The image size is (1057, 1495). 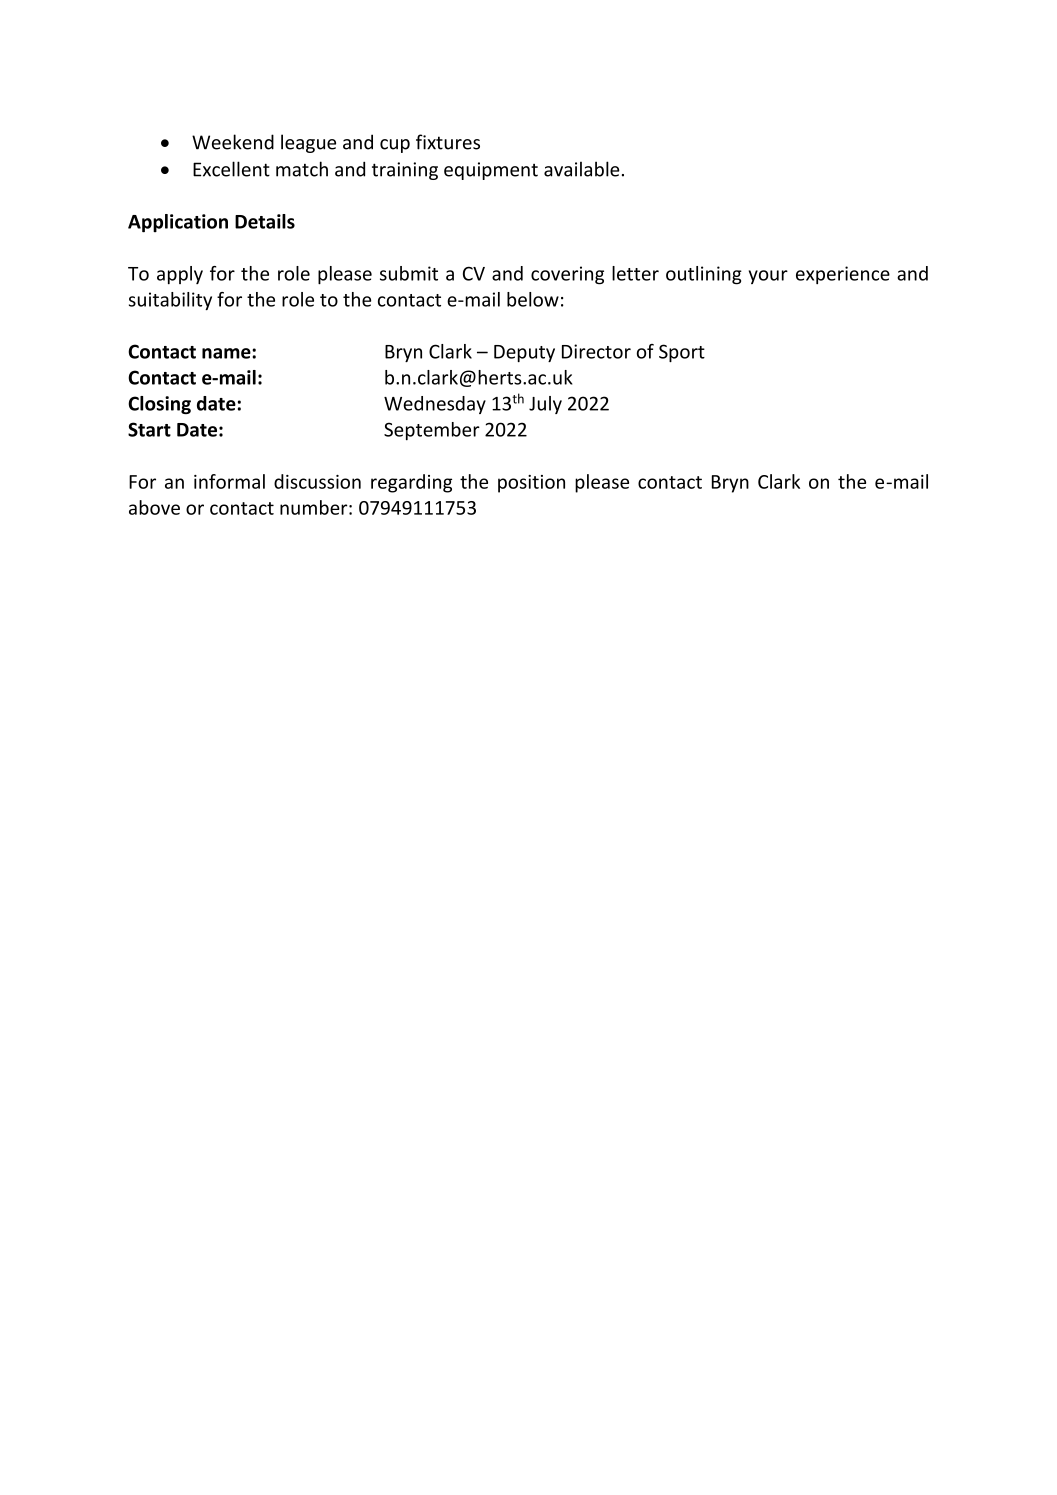 I want to click on Weekend, so click(x=233, y=142).
